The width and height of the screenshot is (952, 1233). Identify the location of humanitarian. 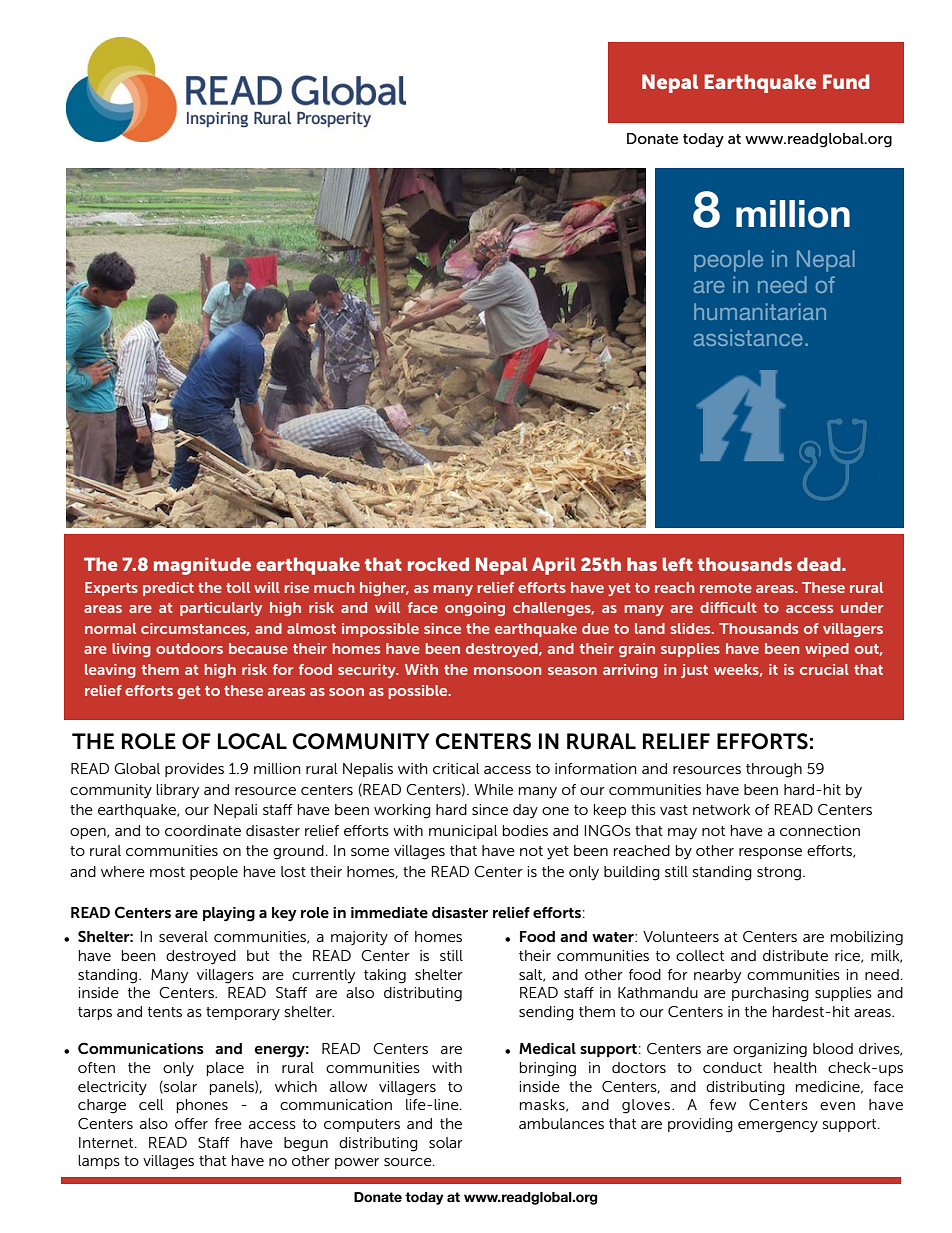
(760, 311).
